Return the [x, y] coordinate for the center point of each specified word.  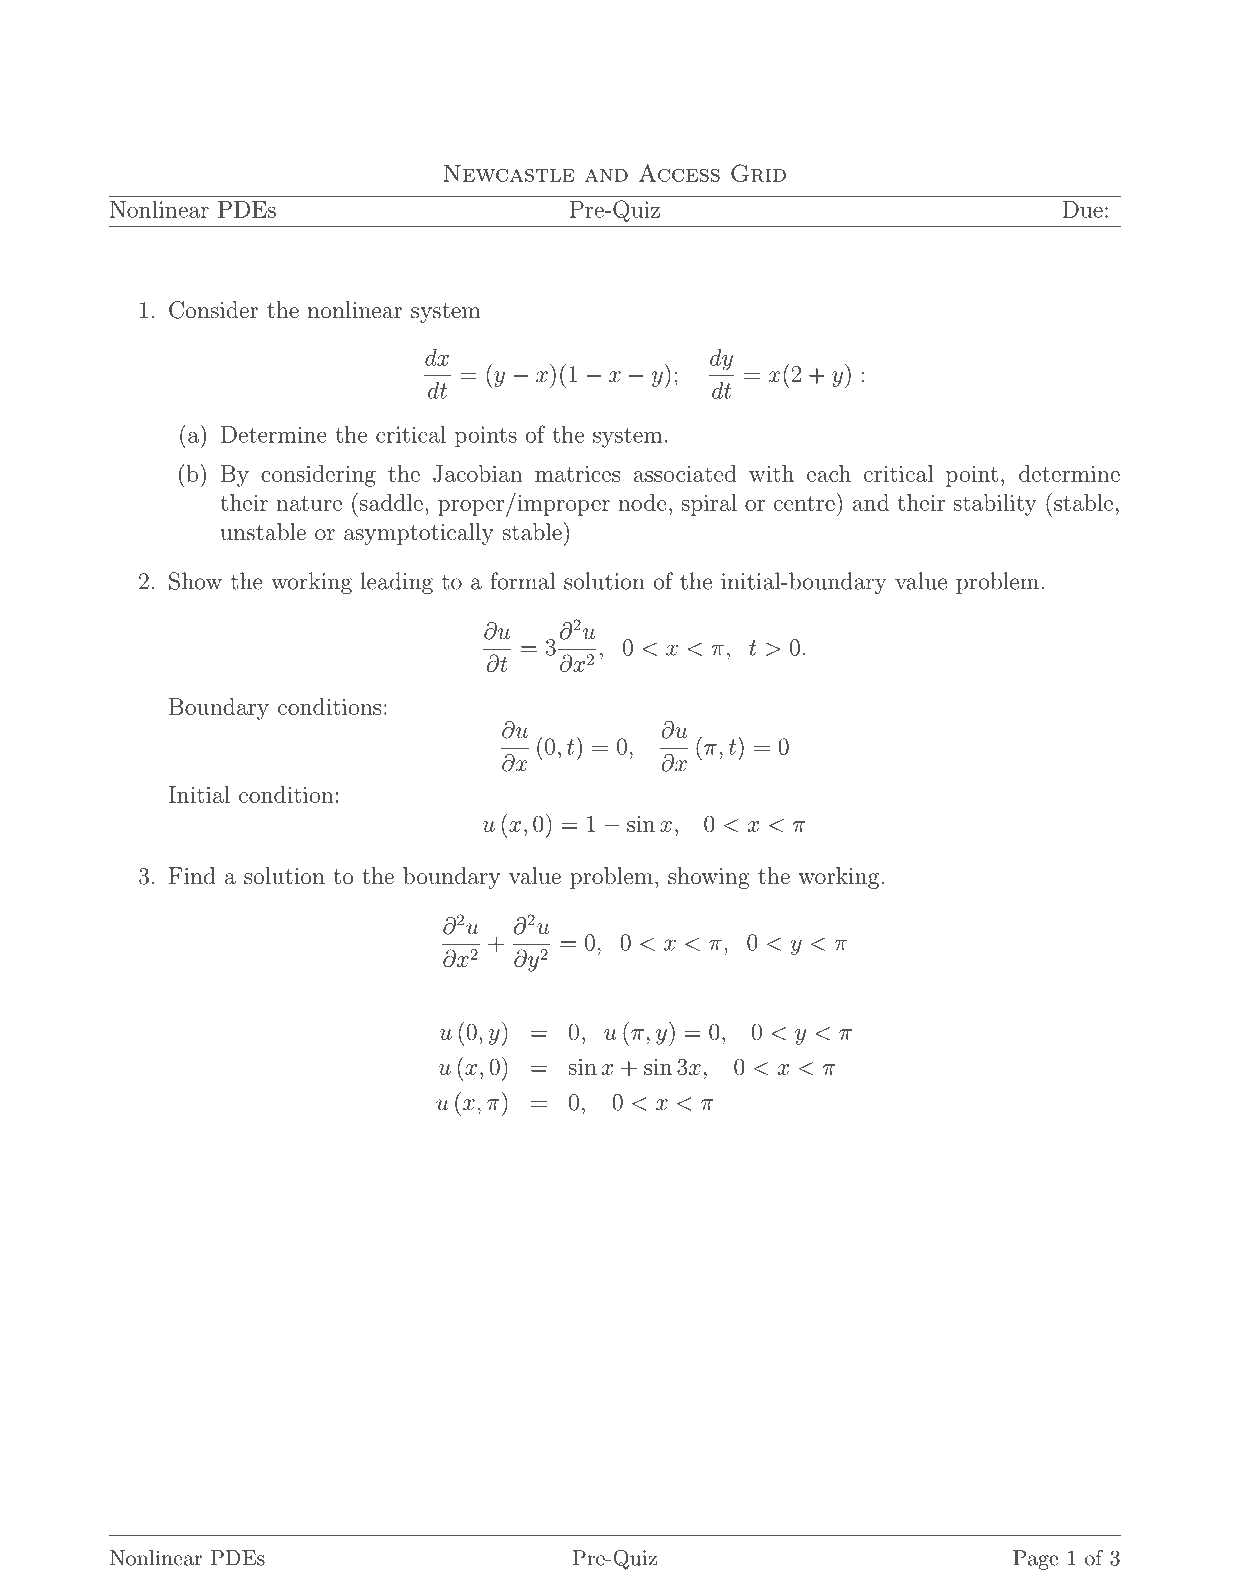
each [829, 473]
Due [1083, 209]
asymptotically [418, 534]
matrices [577, 474]
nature [309, 503]
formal [522, 581]
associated [685, 473]
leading [397, 583]
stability [995, 505]
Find [192, 876]
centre [804, 503]
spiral [709, 505]
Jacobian [478, 473]
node [642, 502]
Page [1035, 1560]
